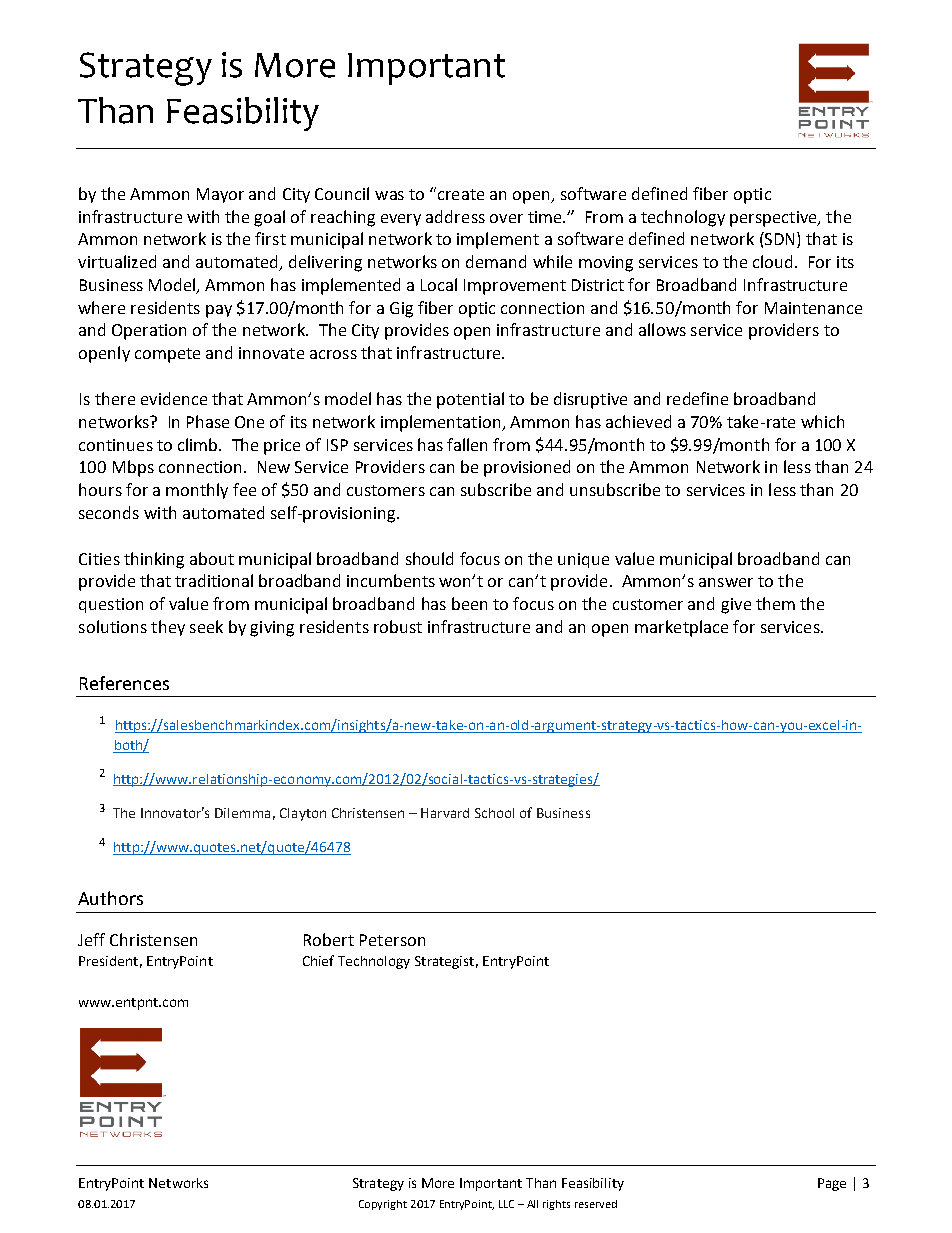 The height and width of the image is (1233, 952). Describe the element at coordinates (832, 1184) in the image. I see `Page` at that location.
